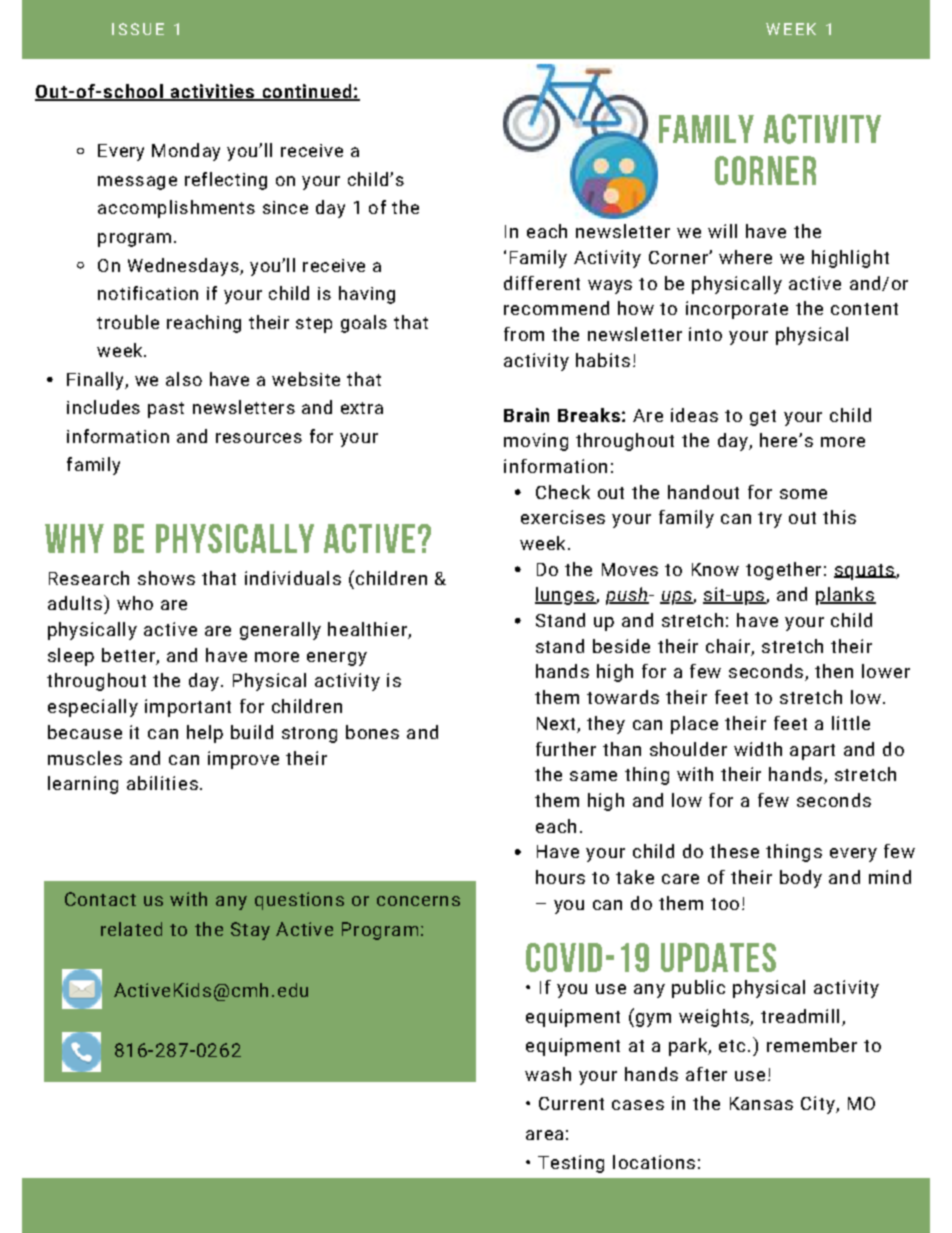 The height and width of the screenshot is (1233, 952). What do you see at coordinates (812, 752) in the screenshot?
I see `apart` at bounding box center [812, 752].
